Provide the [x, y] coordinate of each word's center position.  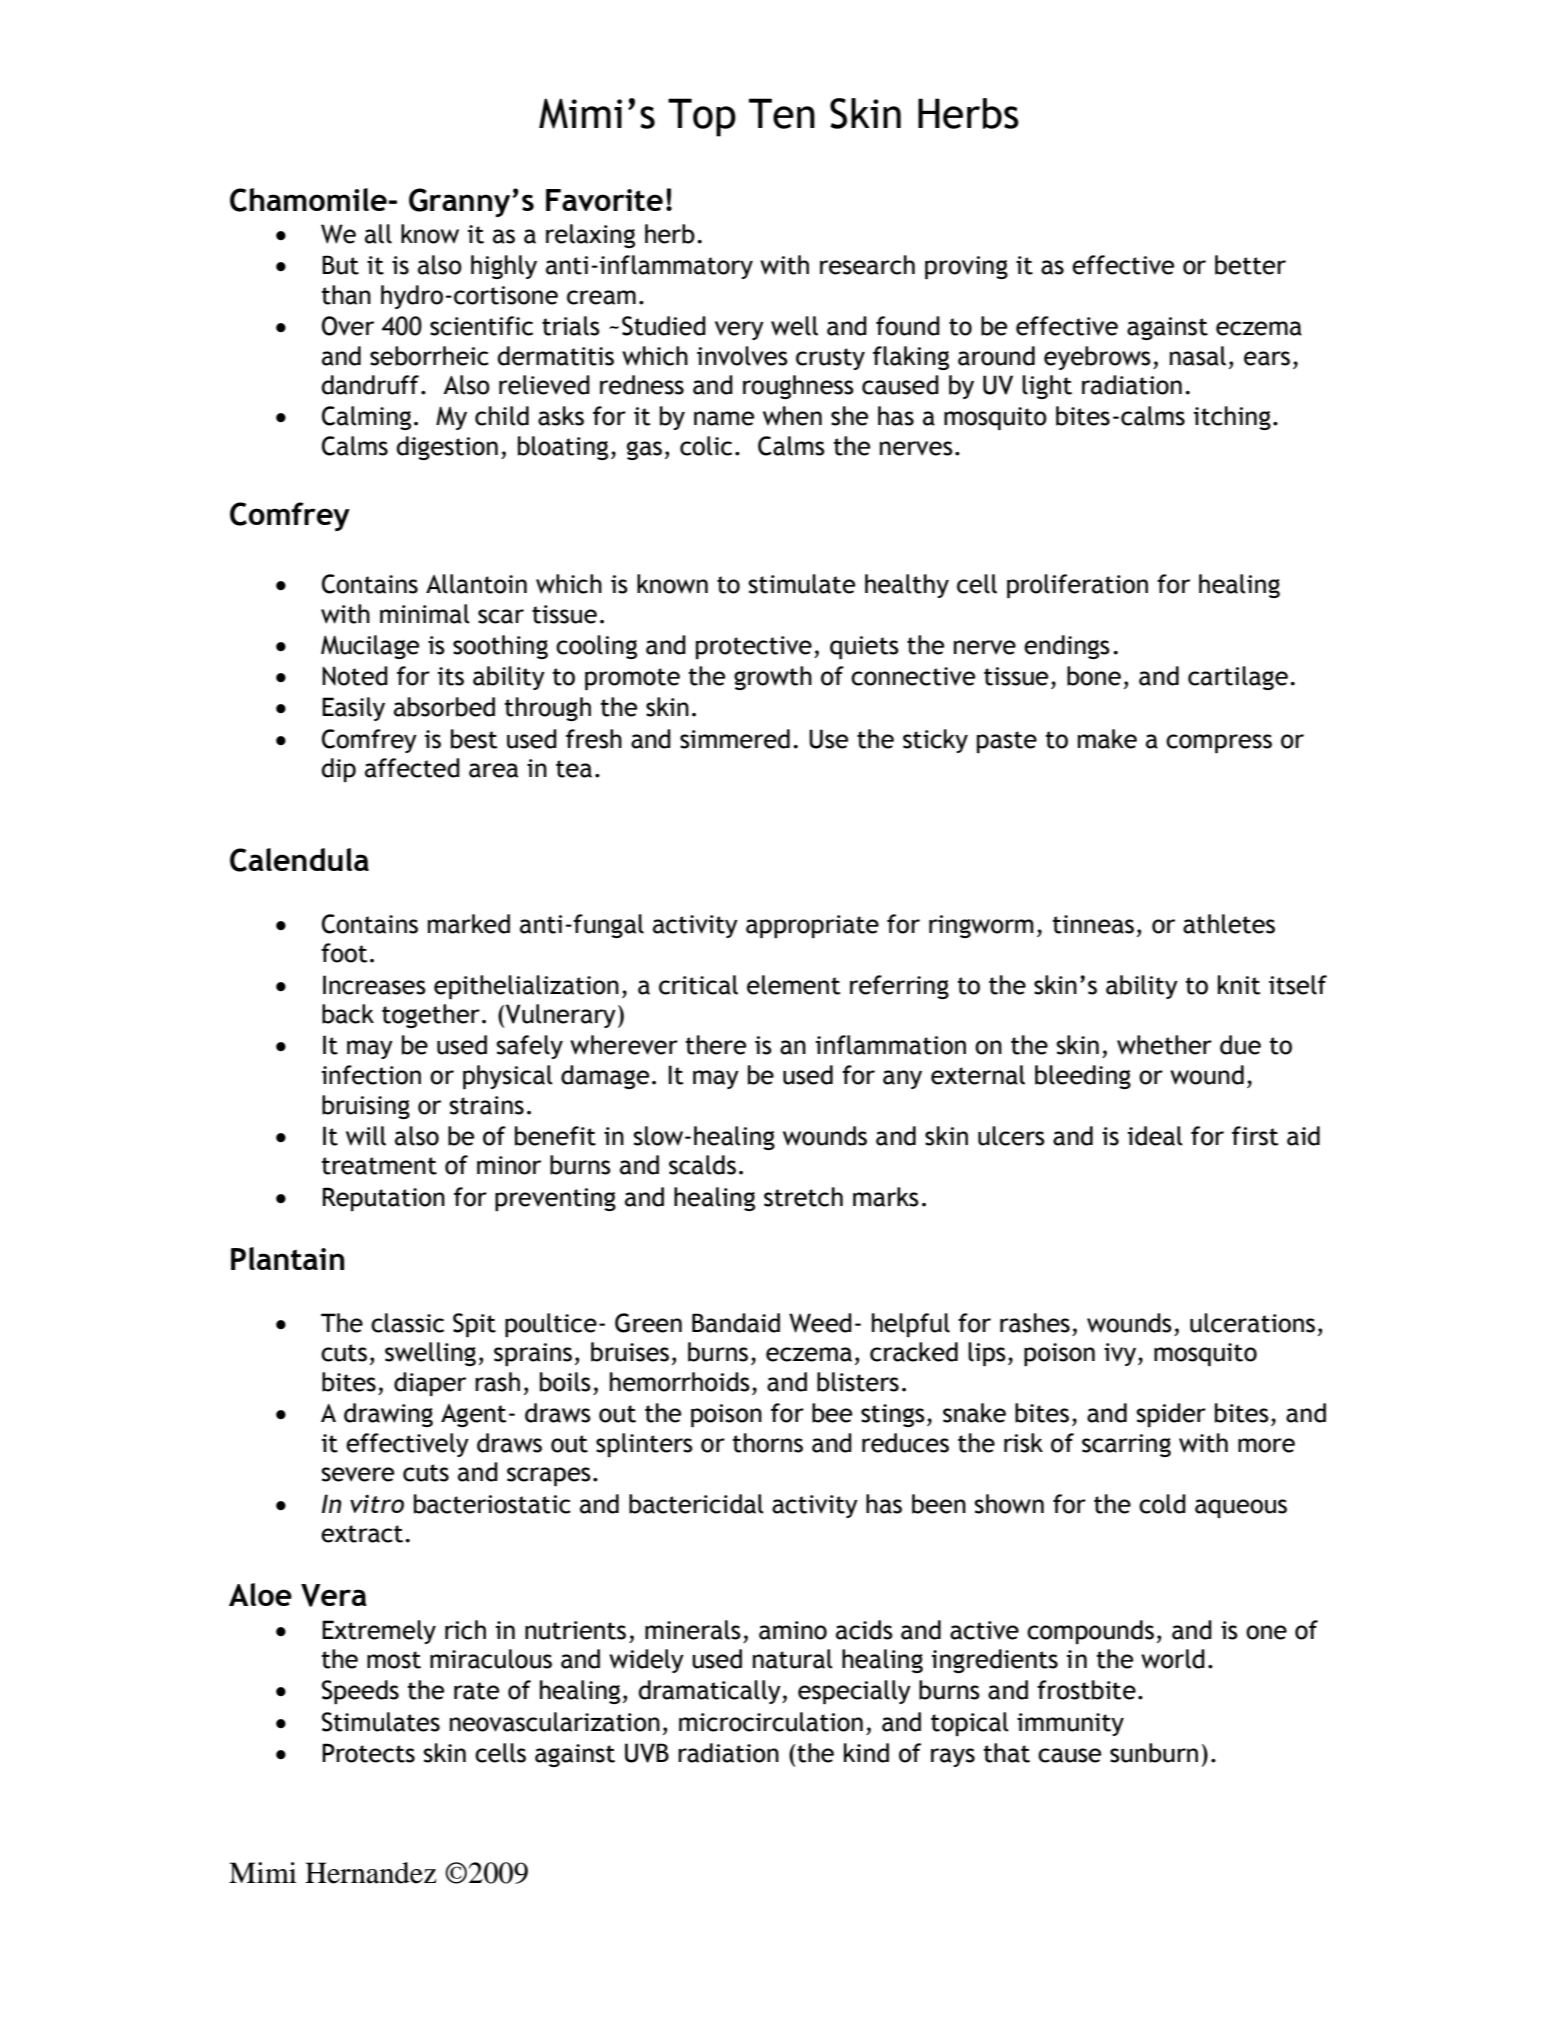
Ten [782, 113]
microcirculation [771, 1722]
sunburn [1154, 1753]
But [340, 265]
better [1250, 265]
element [793, 985]
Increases [374, 985]
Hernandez [370, 1873]
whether [1164, 1045]
